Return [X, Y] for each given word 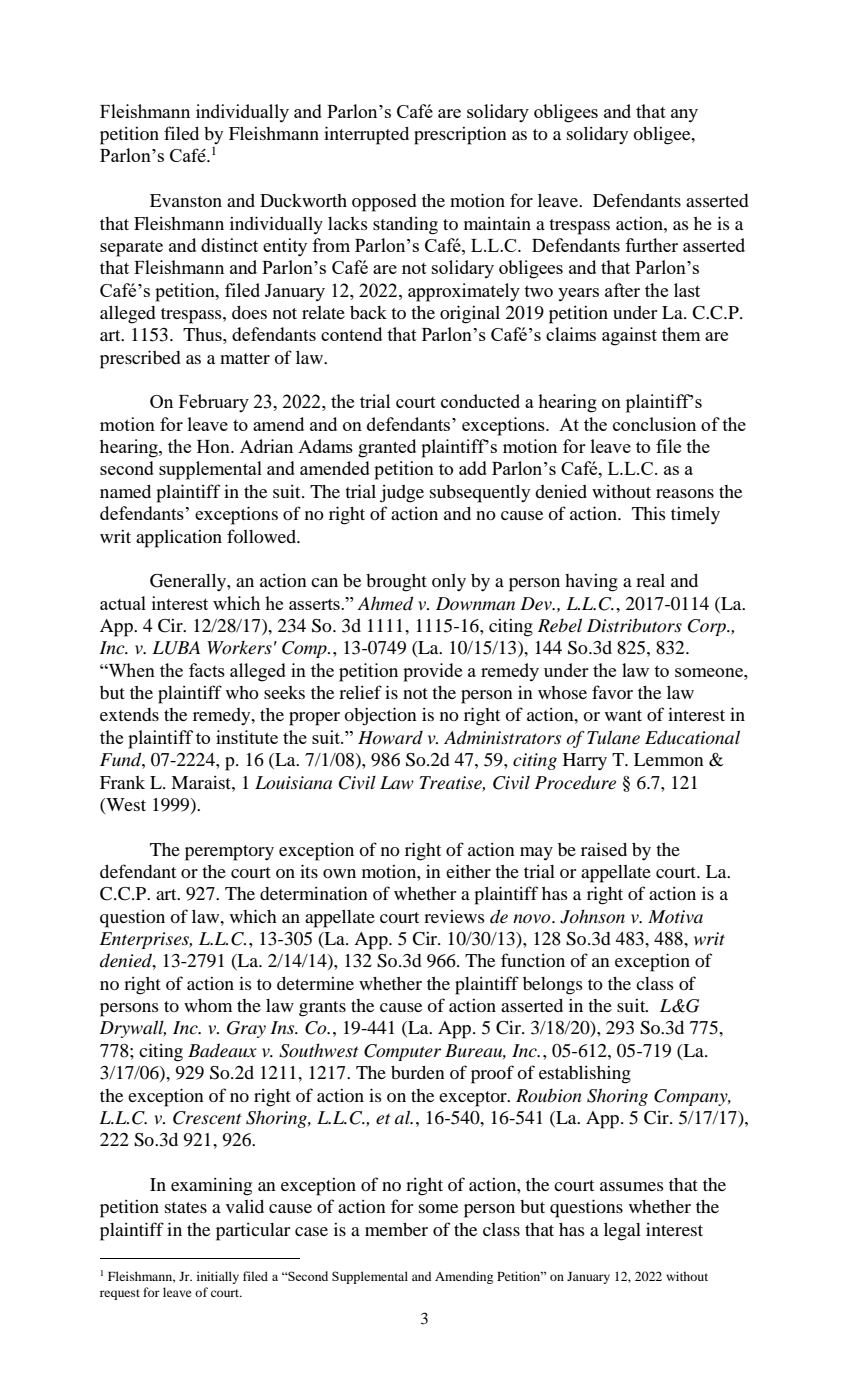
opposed [384, 203]
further [651, 245]
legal [622, 1232]
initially [218, 1277]
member [396, 1229]
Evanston [186, 200]
